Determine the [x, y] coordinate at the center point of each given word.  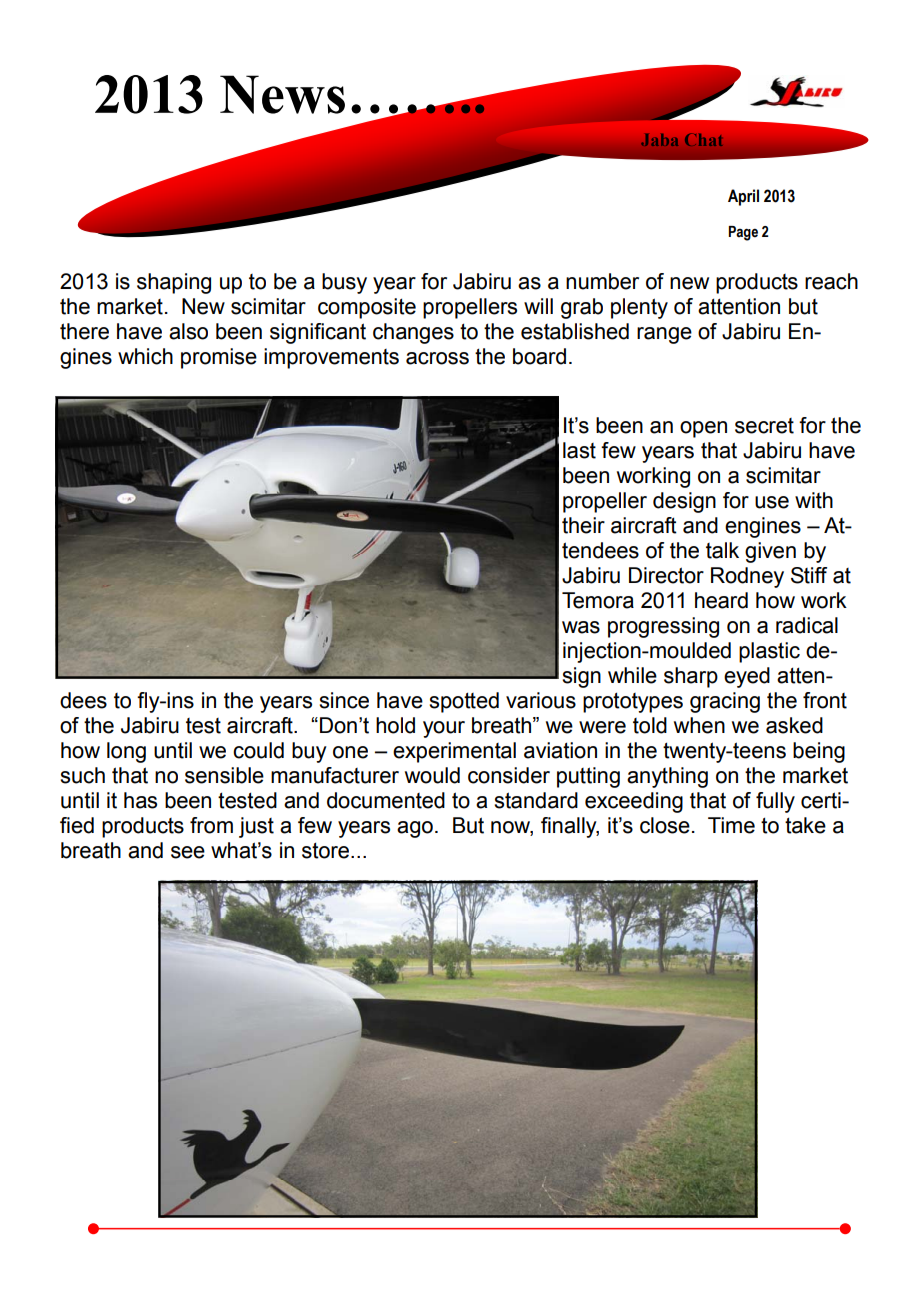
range [664, 335]
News [282, 94]
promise [219, 358]
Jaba [659, 140]
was [581, 627]
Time [731, 825]
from [211, 825]
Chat [703, 140]
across [437, 358]
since [344, 700]
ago [415, 829]
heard [721, 600]
